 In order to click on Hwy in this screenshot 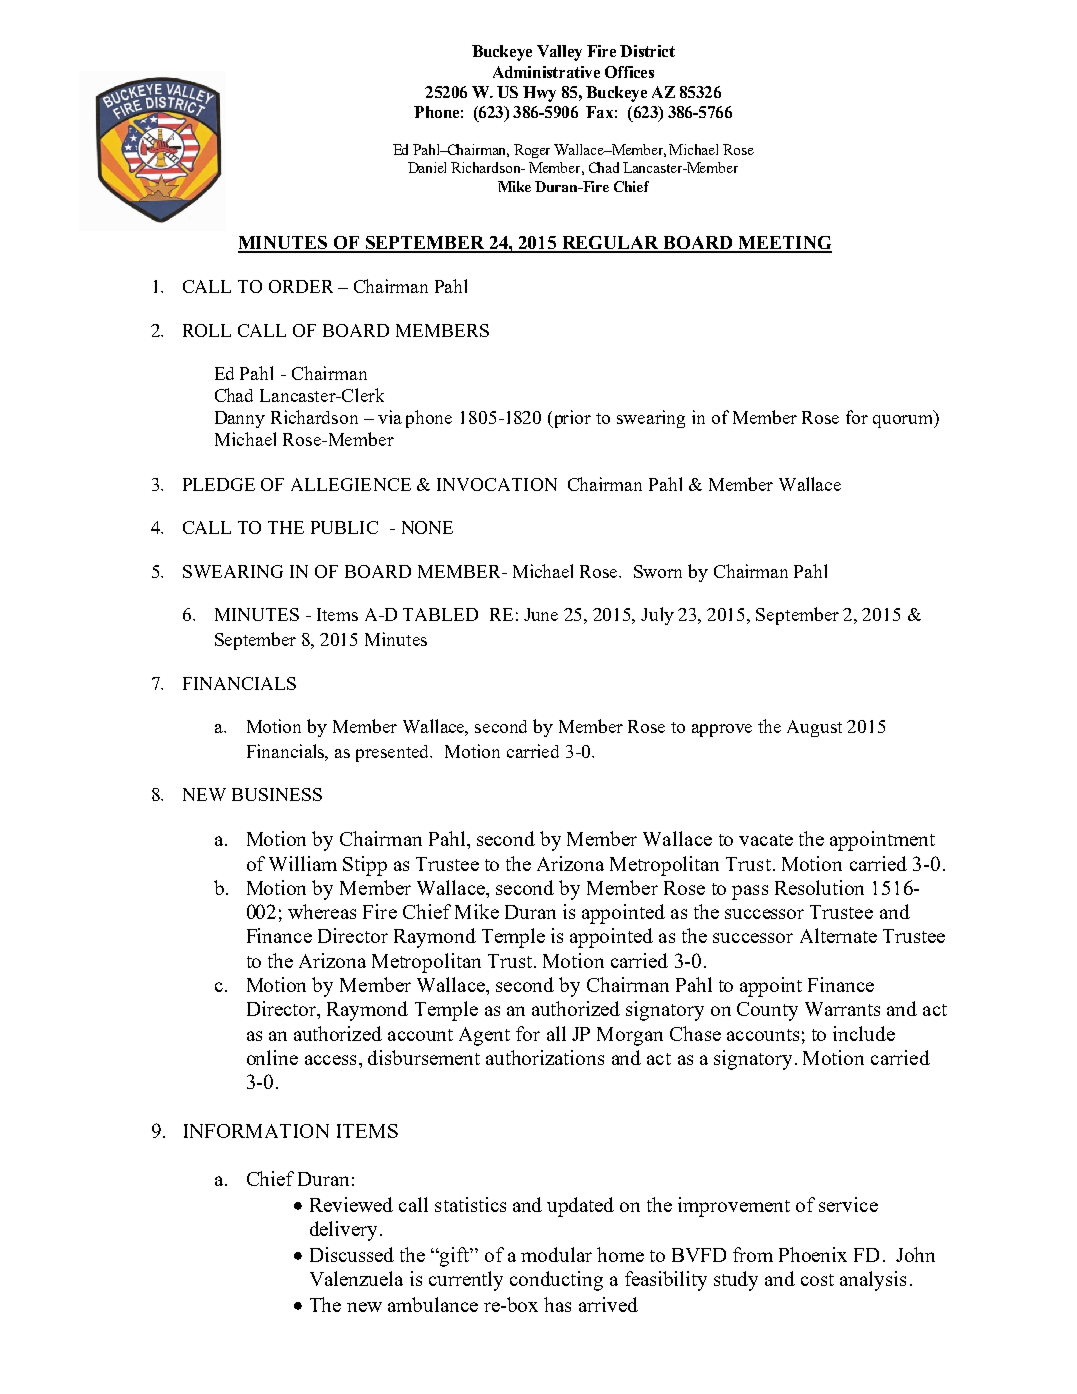, I will do `click(539, 94)`.
